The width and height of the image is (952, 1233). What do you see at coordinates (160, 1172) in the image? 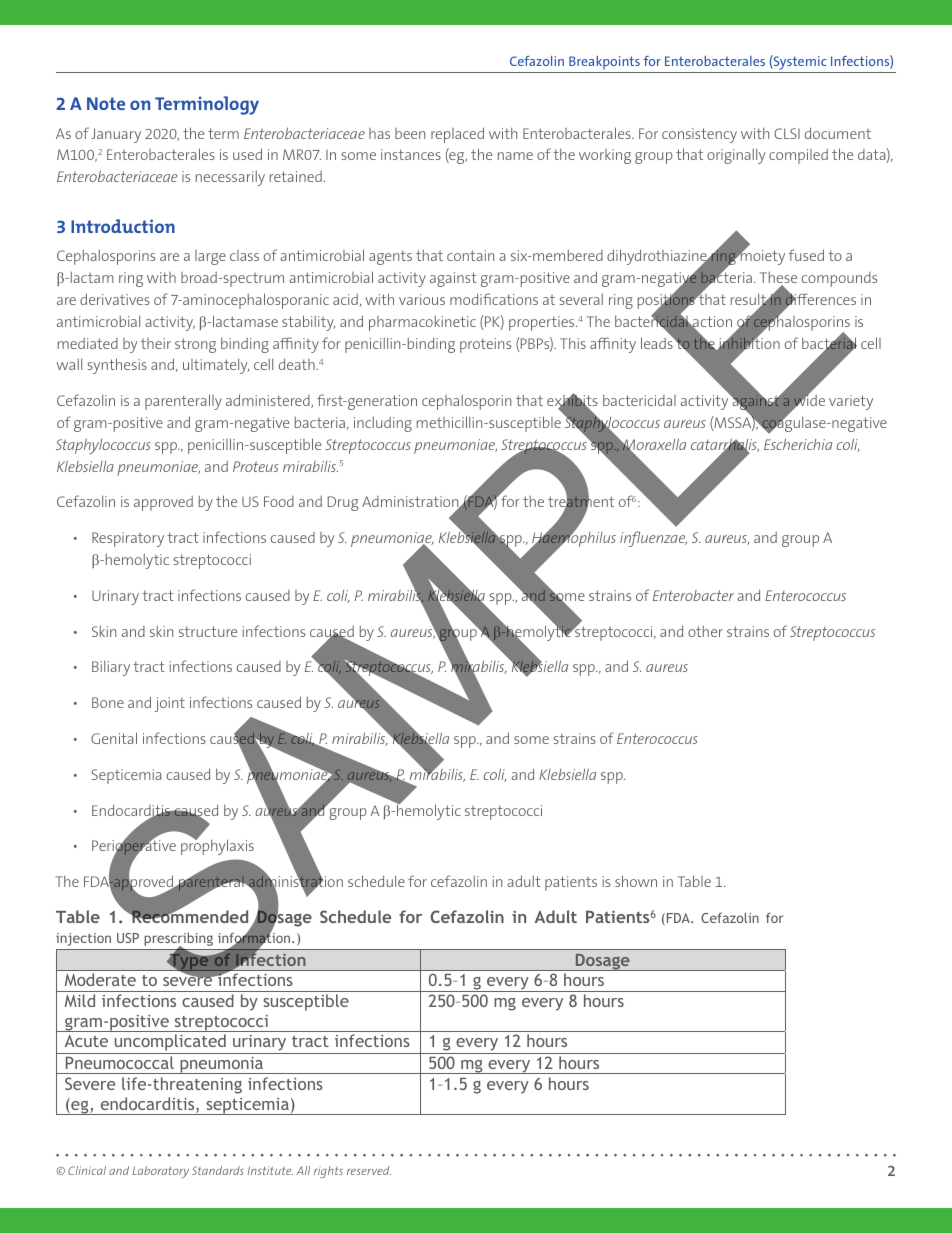
I see `Laboratory` at bounding box center [160, 1172].
